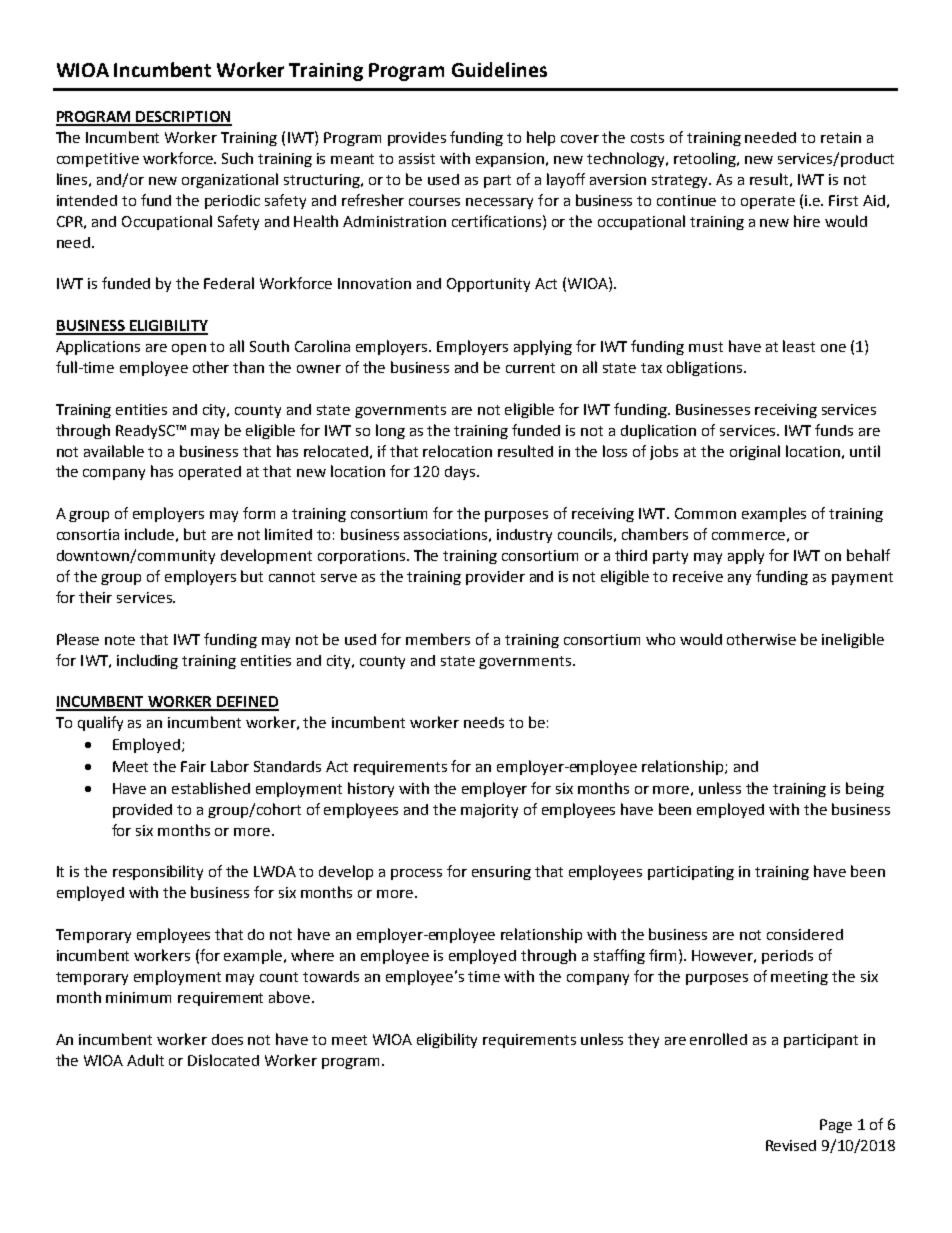 The height and width of the screenshot is (1233, 952). Describe the element at coordinates (158, 872) in the screenshot. I see `responsibility` at that location.
